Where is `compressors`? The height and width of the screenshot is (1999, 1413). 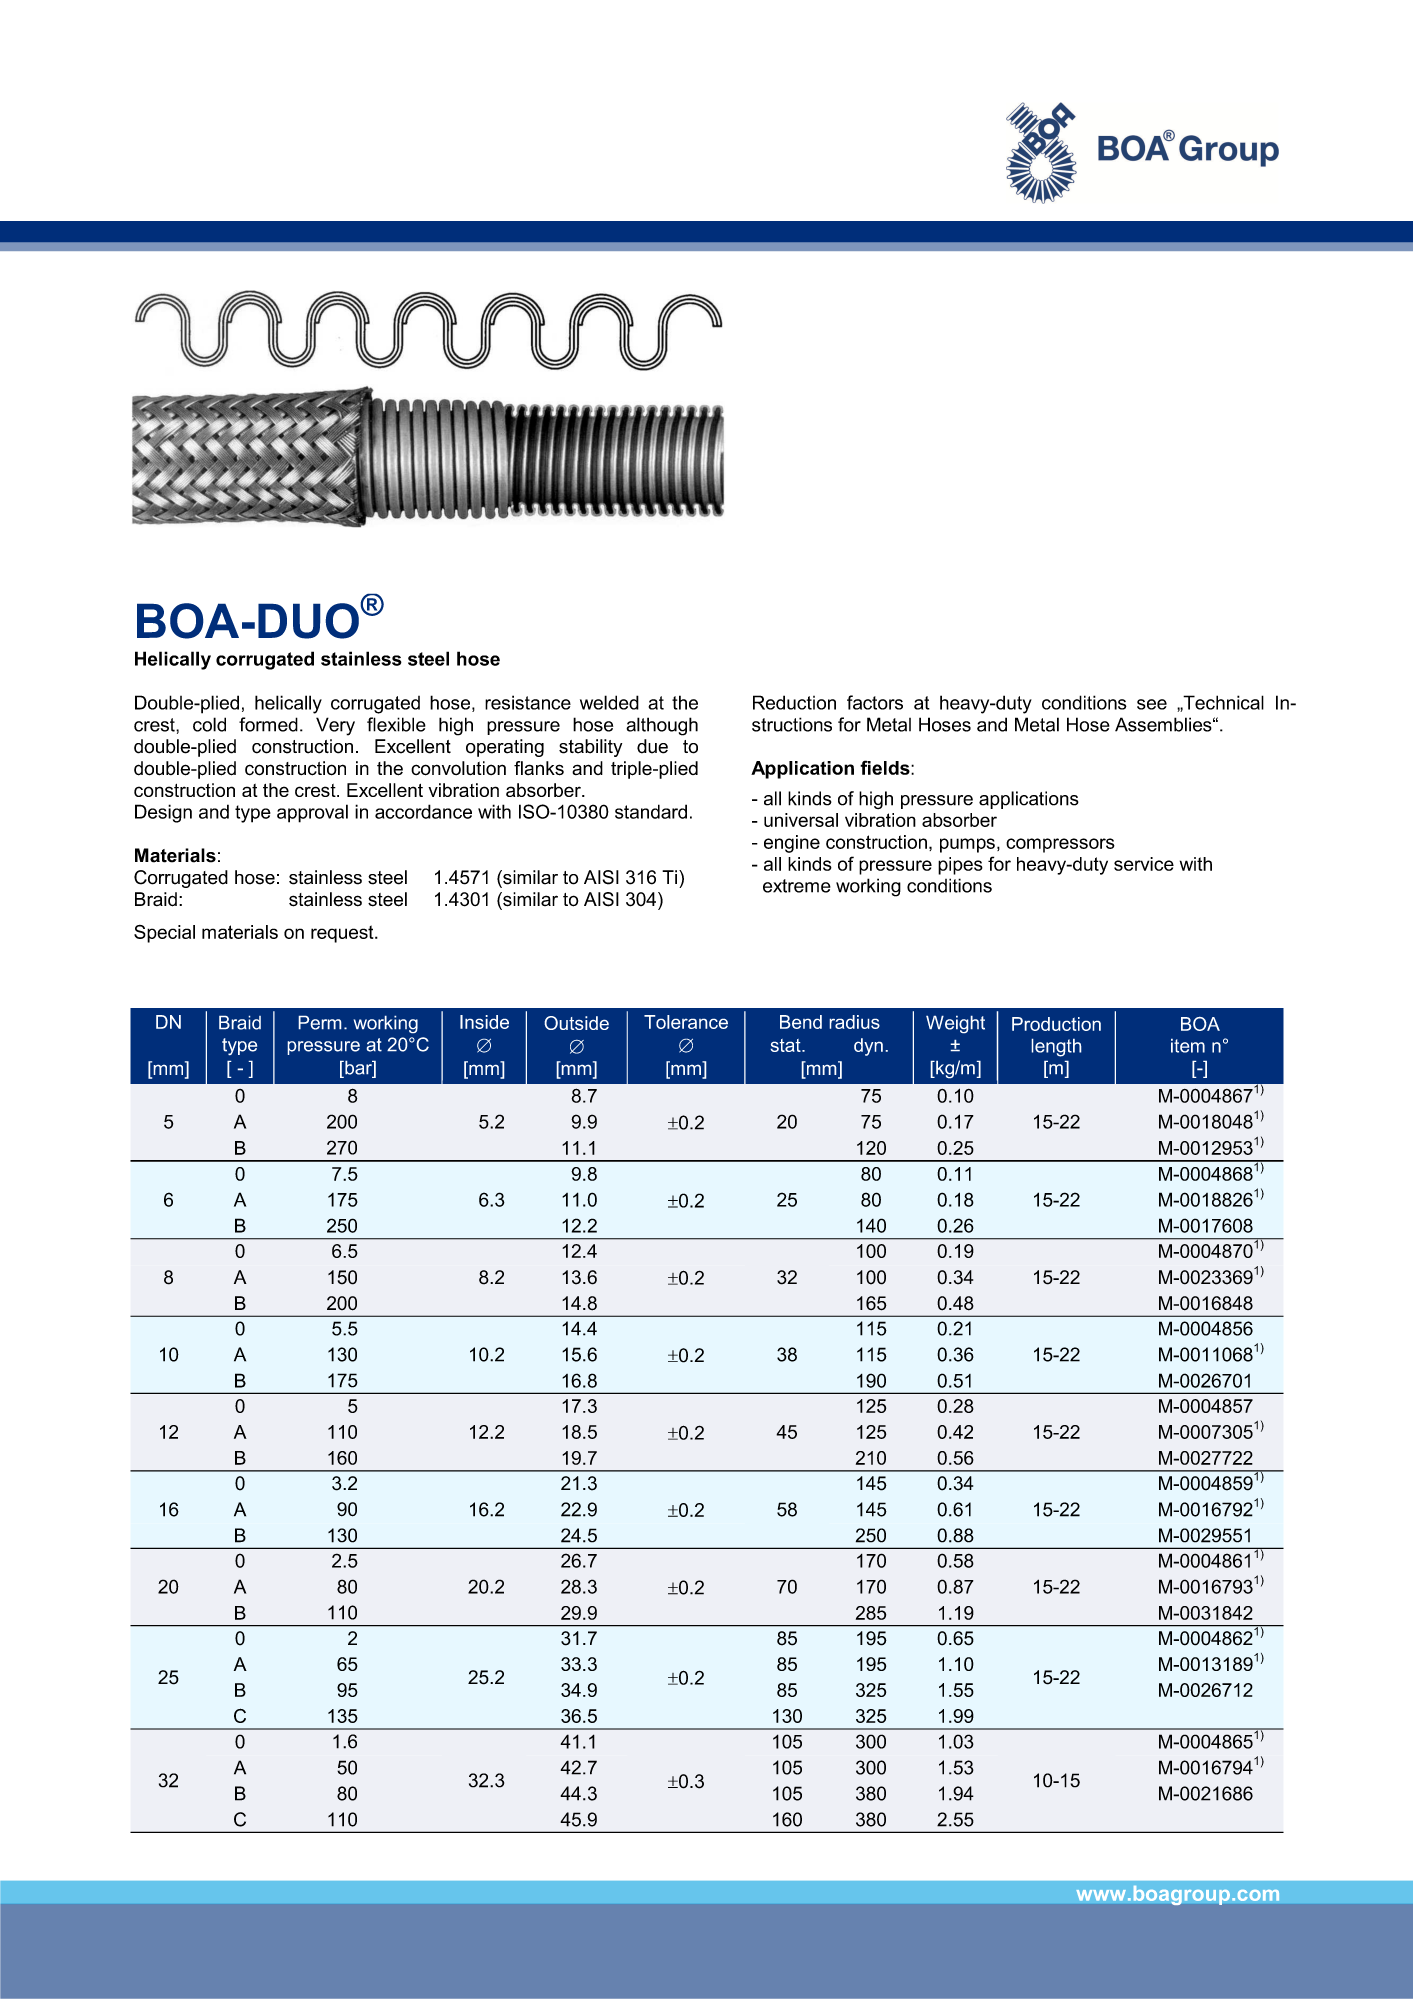
compressors is located at coordinates (1060, 845).
